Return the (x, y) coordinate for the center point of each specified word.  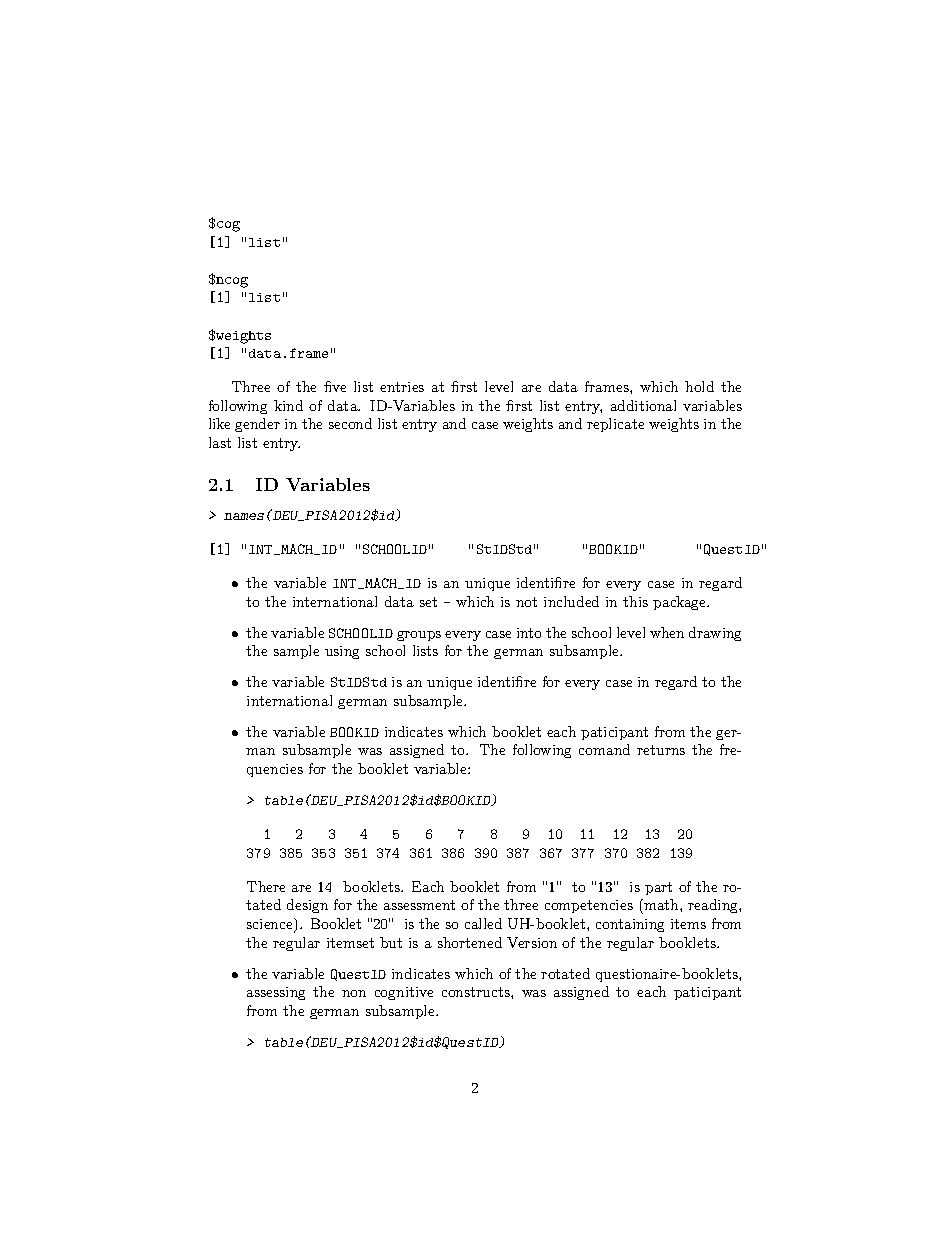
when (667, 632)
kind (288, 405)
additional (643, 405)
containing (630, 925)
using (342, 652)
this (635, 601)
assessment (419, 905)
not (526, 602)
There (266, 886)
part (658, 888)
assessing (276, 993)
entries (402, 387)
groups (419, 636)
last (220, 442)
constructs (477, 992)
